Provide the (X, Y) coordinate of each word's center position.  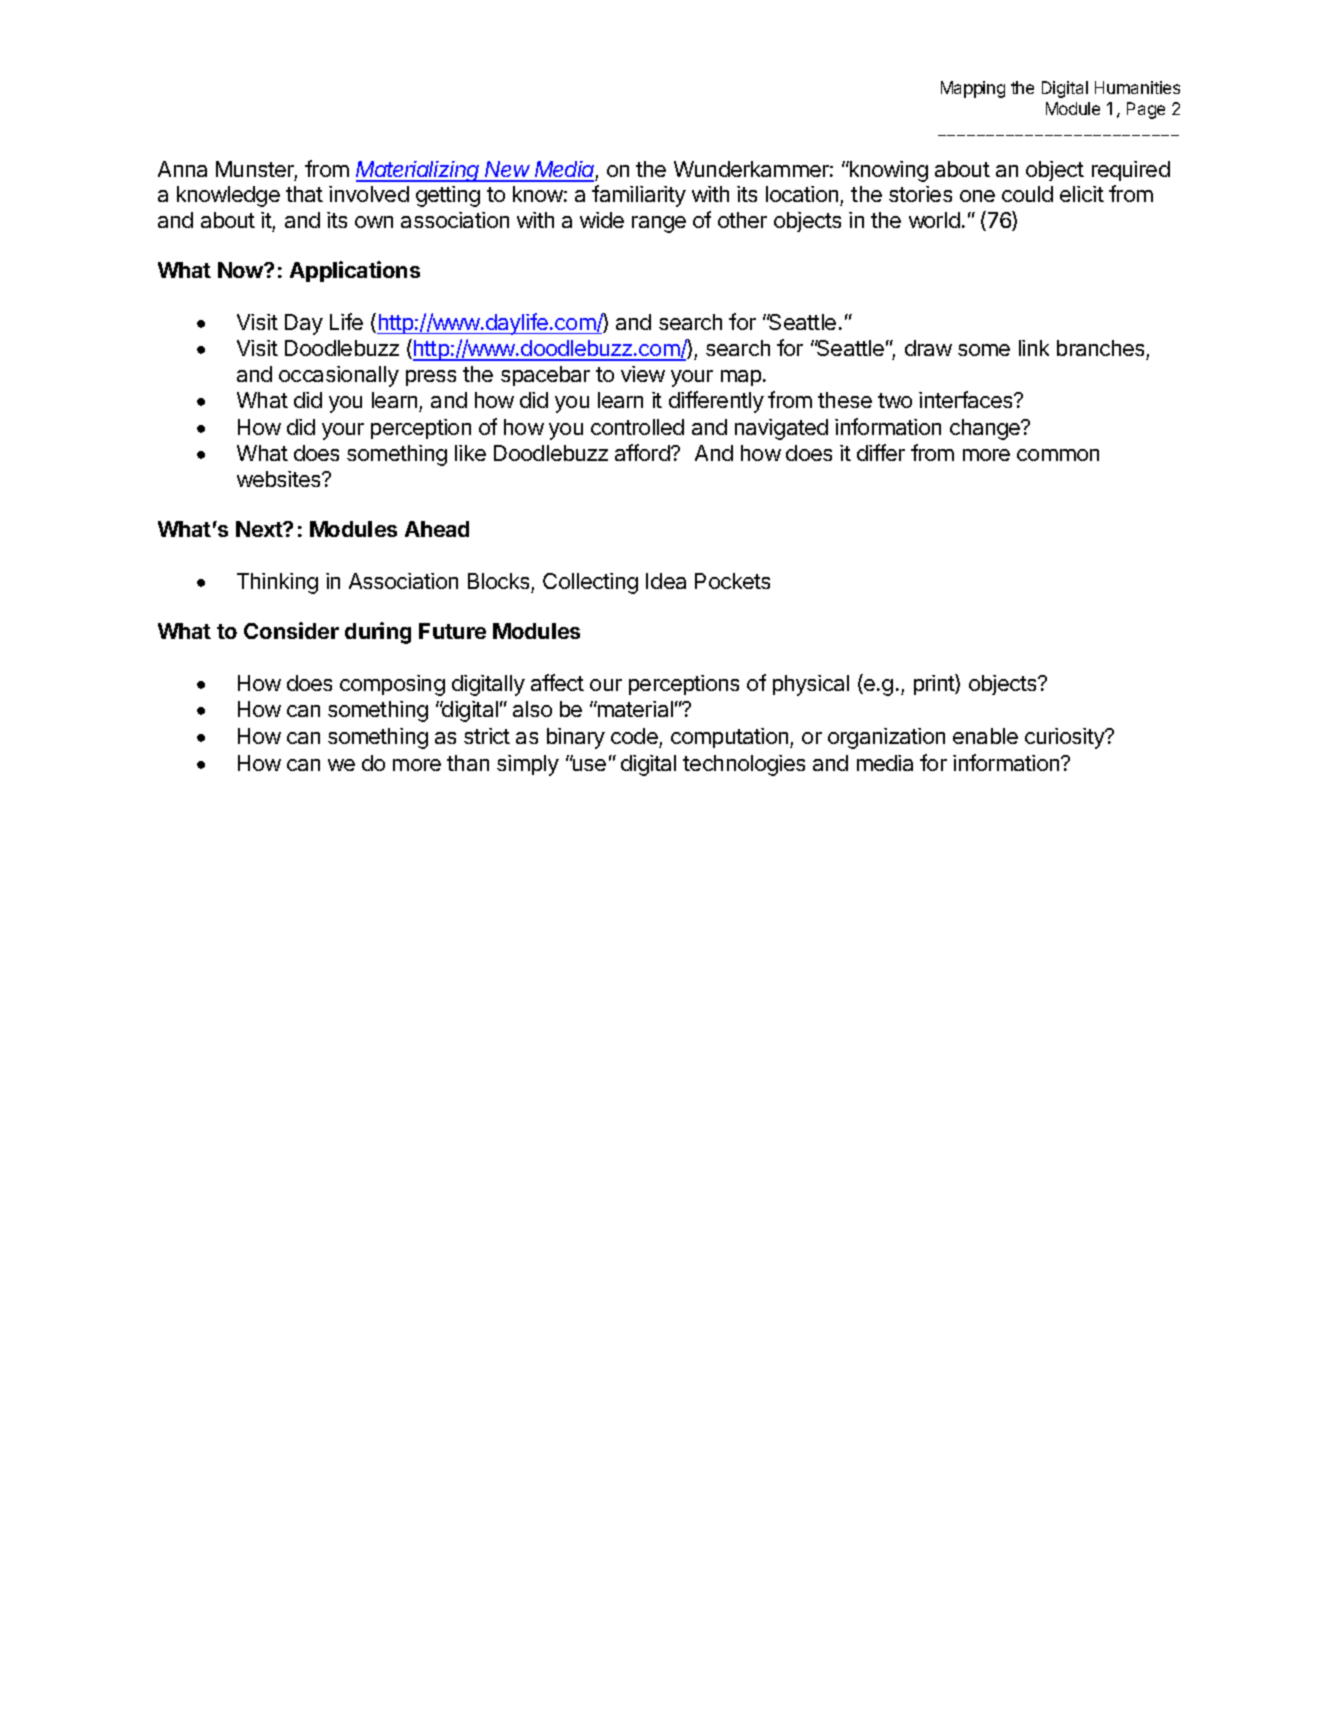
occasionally (339, 376)
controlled (637, 427)
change (986, 429)
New (508, 171)
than (468, 763)
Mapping (973, 89)
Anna (182, 169)
